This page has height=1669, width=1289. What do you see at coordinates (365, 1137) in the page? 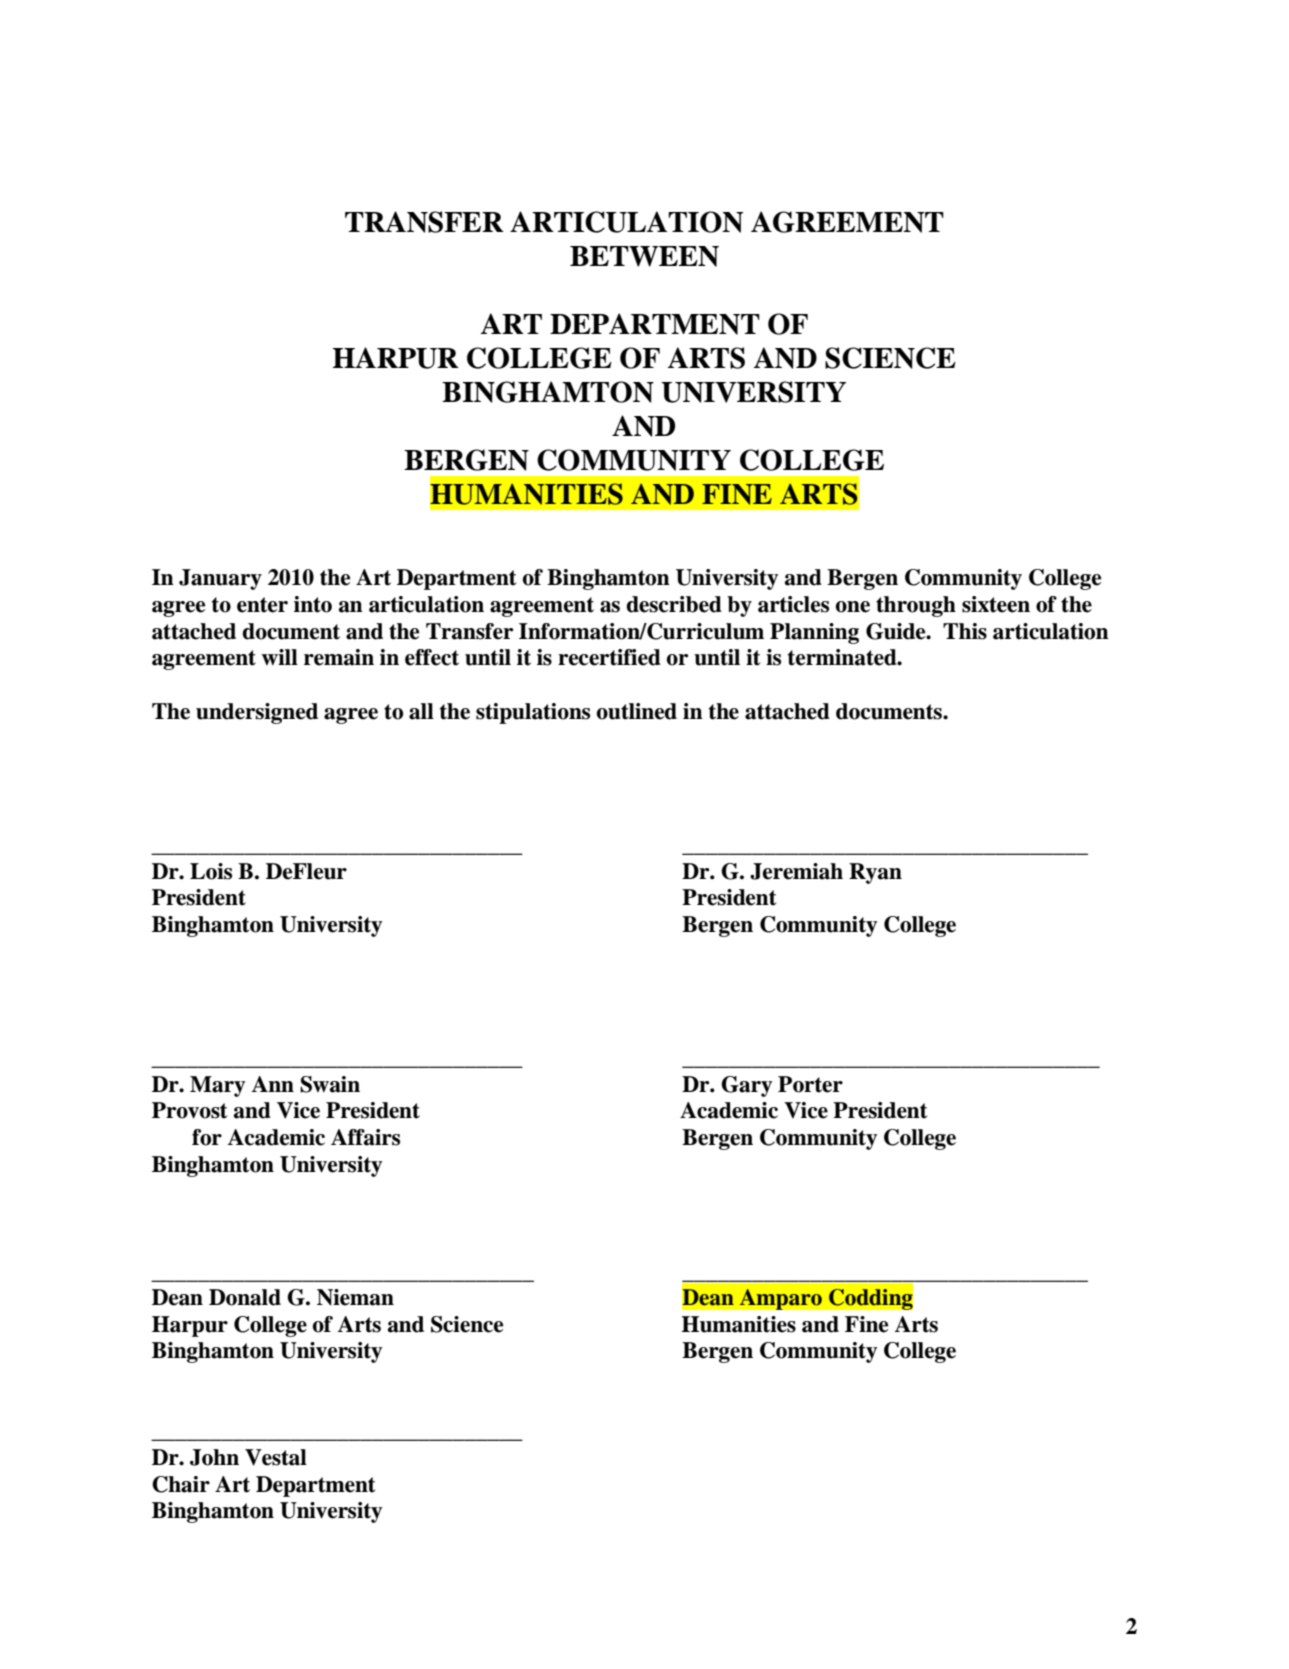
I see `Affairs` at bounding box center [365, 1137].
